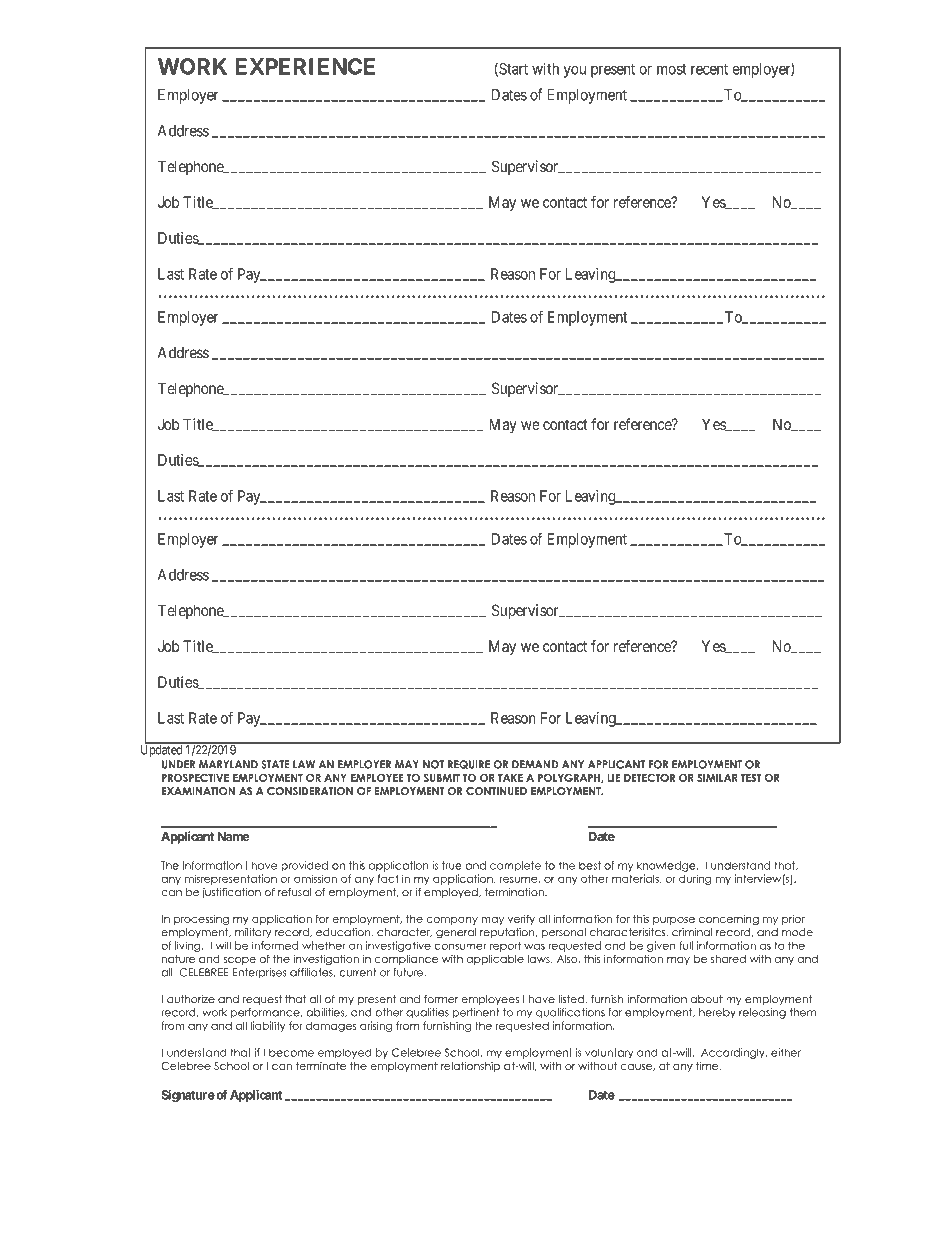  What do you see at coordinates (717, 778) in the image?
I see `SIMILAR` at bounding box center [717, 778].
